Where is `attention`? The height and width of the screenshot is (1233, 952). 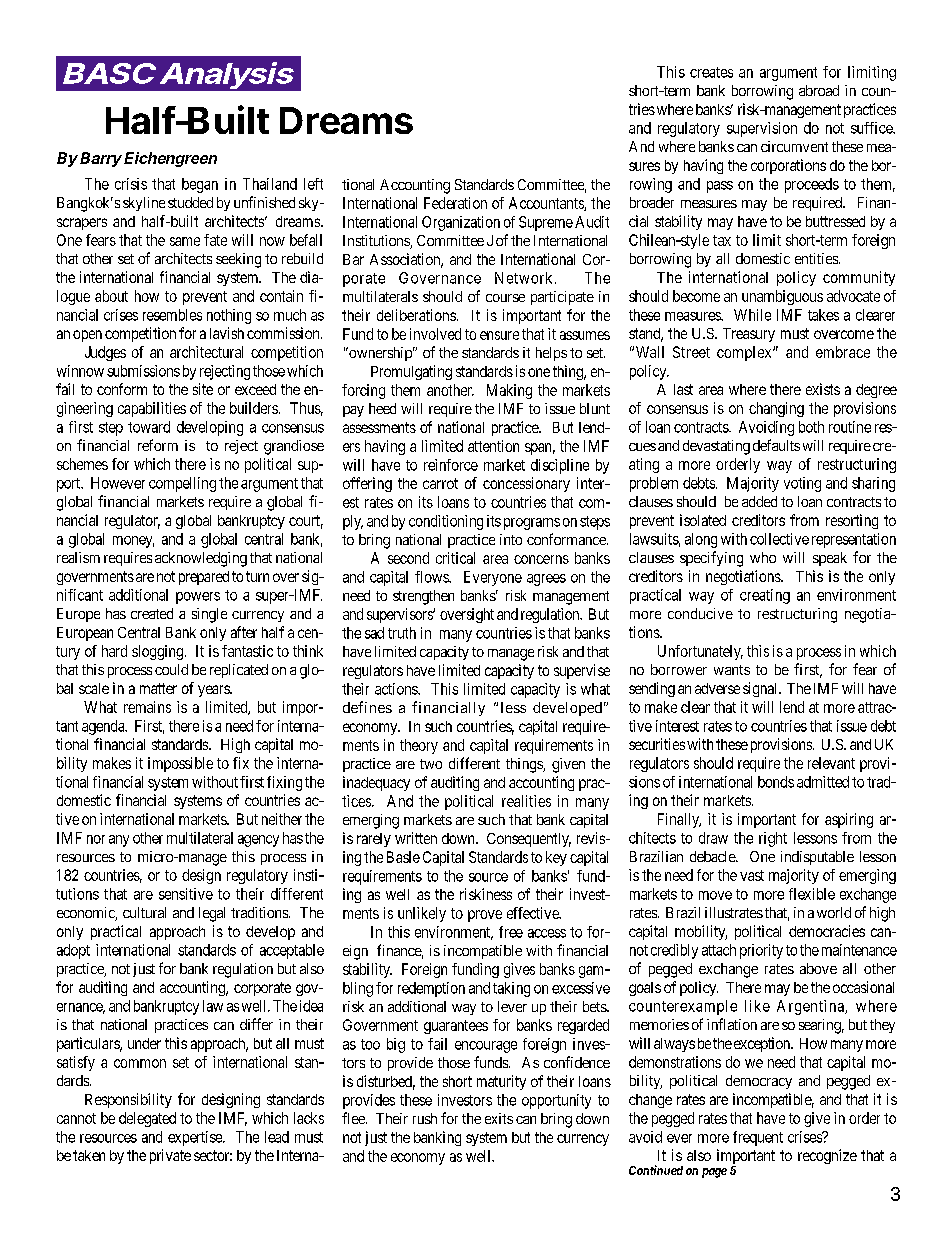
attention is located at coordinates (493, 446).
